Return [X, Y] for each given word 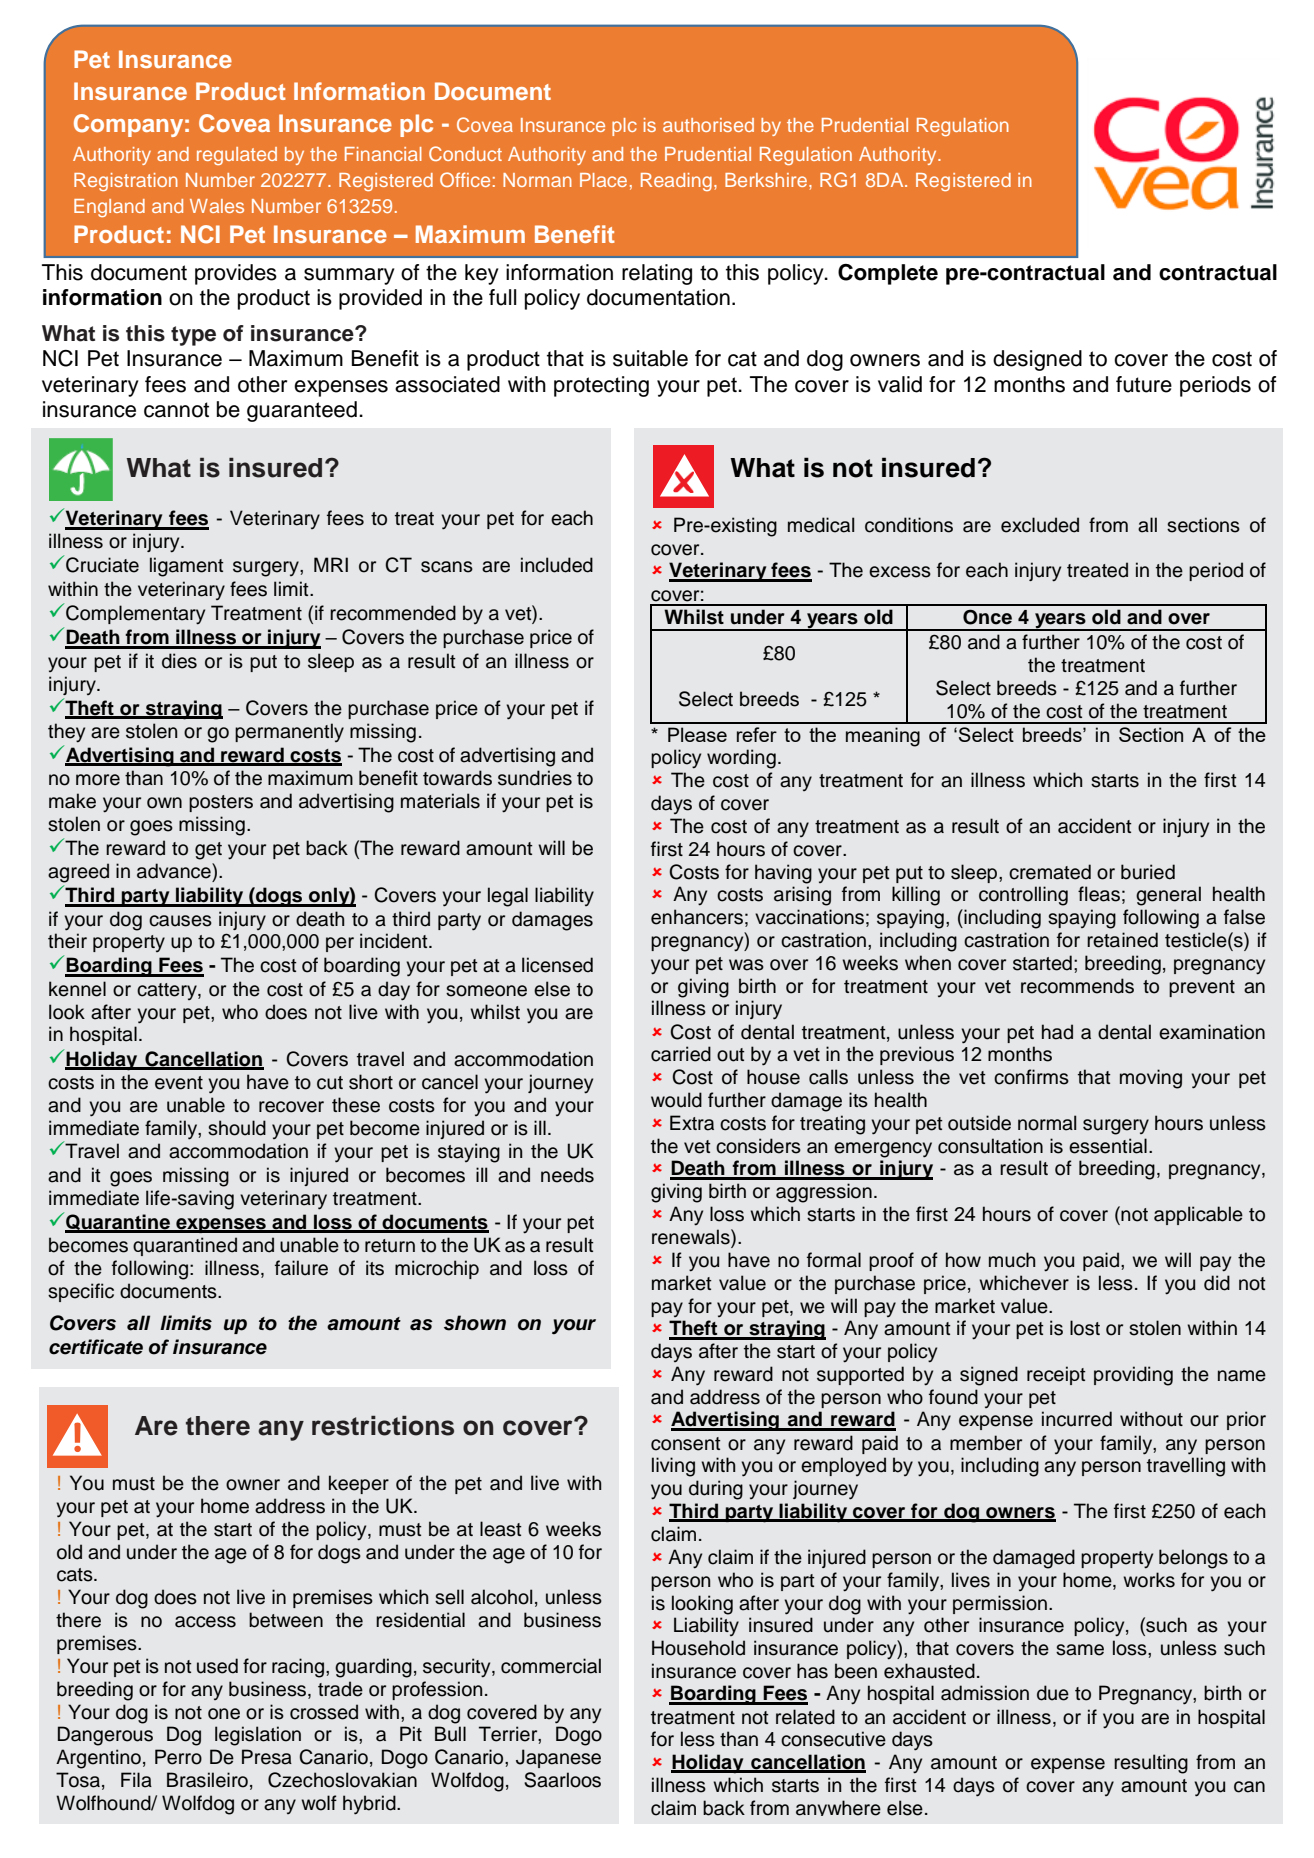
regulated [237, 156]
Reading [676, 182]
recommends [1077, 986]
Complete [888, 274]
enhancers [697, 917]
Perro [178, 1757]
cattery [168, 991]
